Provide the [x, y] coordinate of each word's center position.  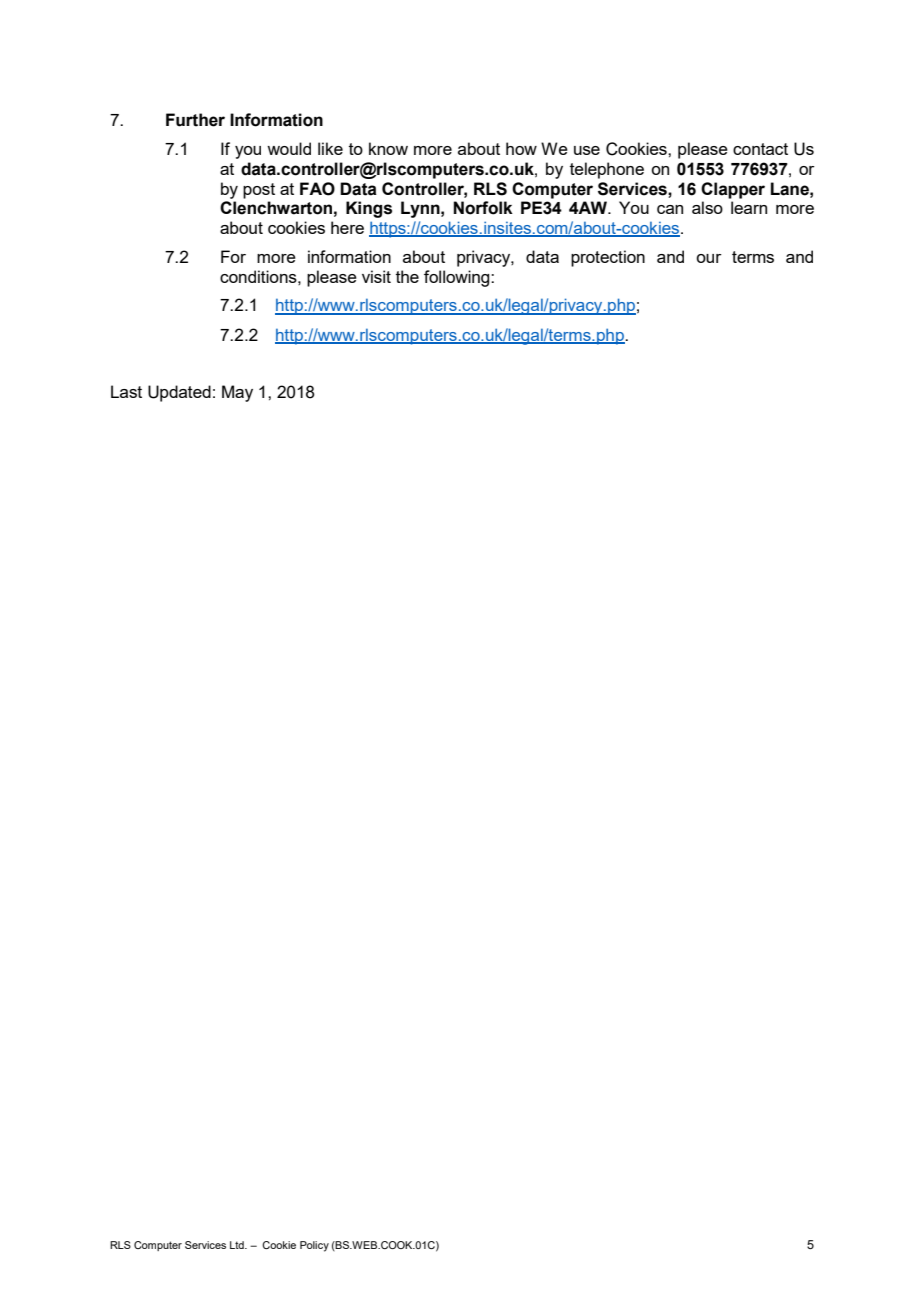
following [458, 278]
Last [126, 391]
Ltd [238, 1245]
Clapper [733, 190]
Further [195, 120]
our [709, 258]
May [237, 393]
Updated [179, 393]
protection [608, 258]
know [388, 148]
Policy [314, 1246]
